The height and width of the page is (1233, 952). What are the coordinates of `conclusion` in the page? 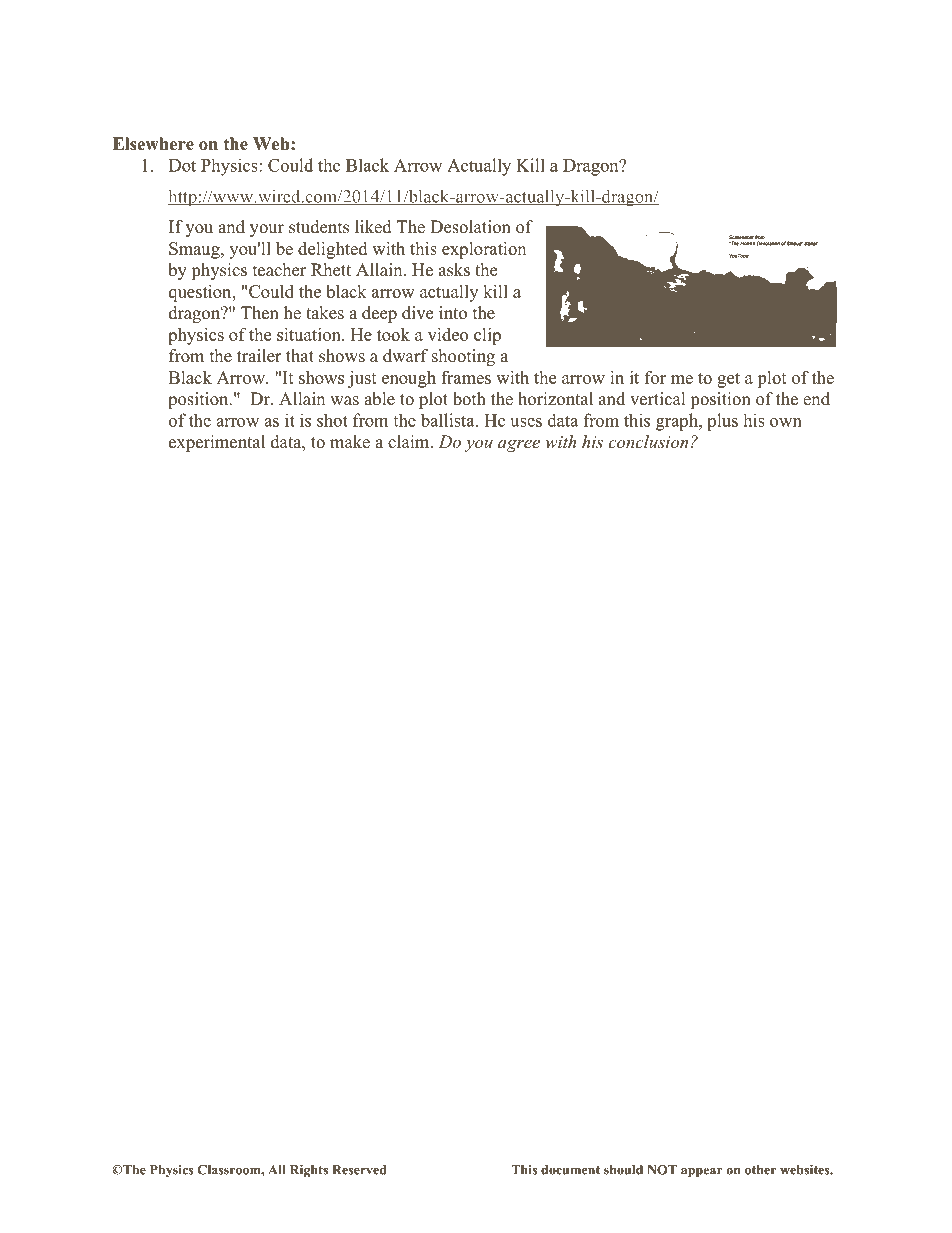 It's located at (648, 441).
